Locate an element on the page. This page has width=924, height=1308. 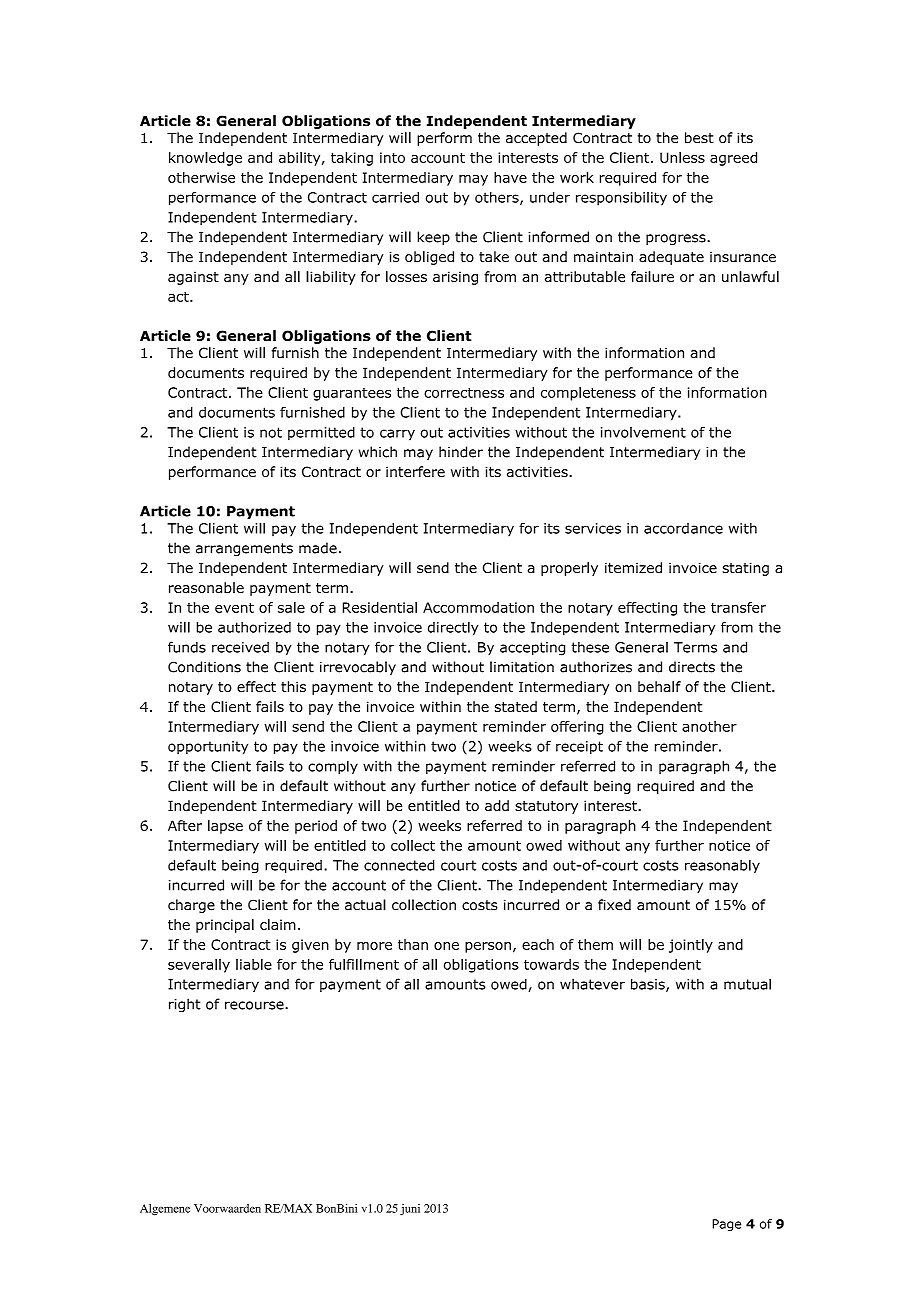
directs is located at coordinates (692, 667).
